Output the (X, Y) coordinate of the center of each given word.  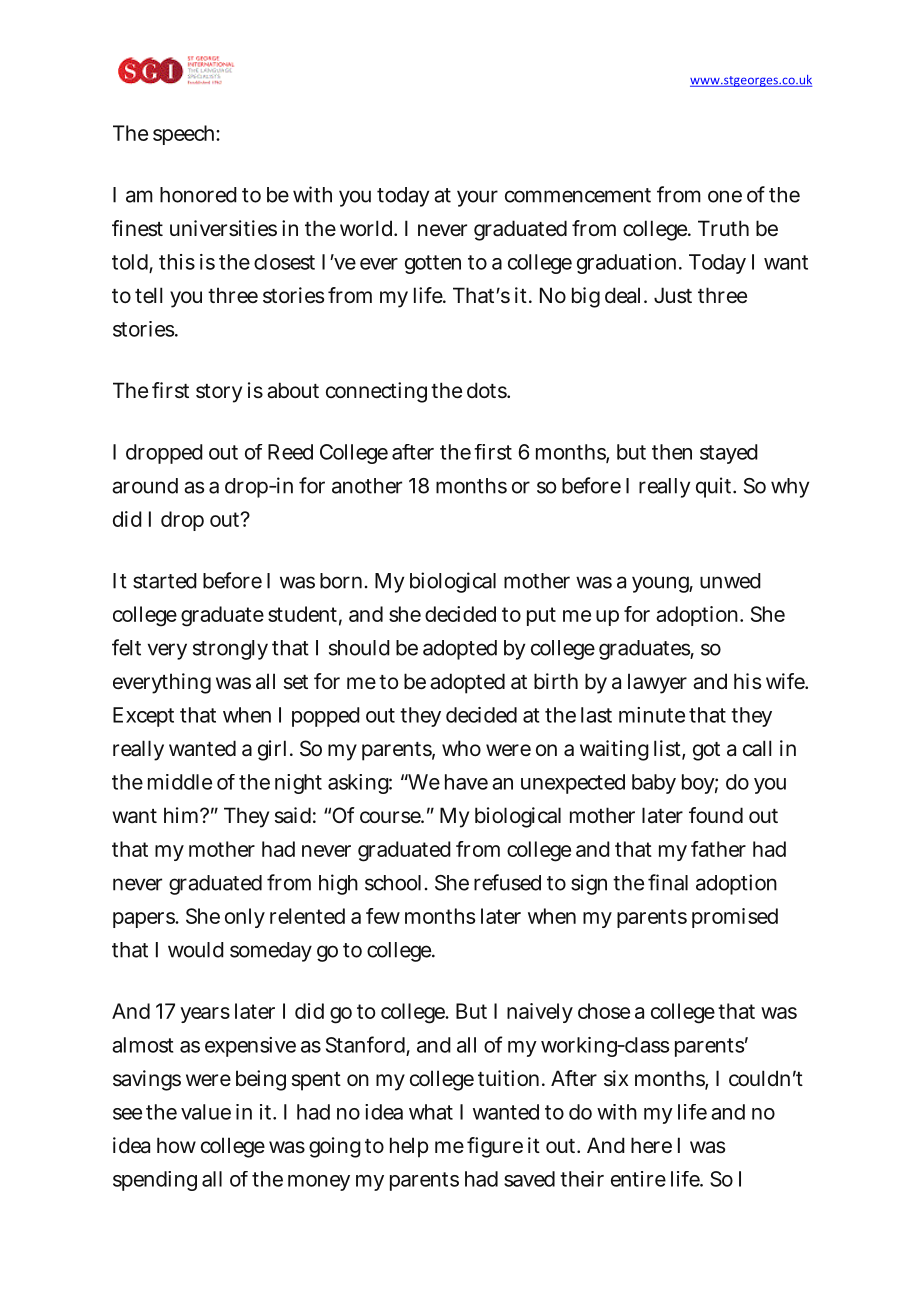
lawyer (657, 683)
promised (735, 918)
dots (487, 390)
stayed (729, 454)
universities (223, 228)
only (245, 918)
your (477, 198)
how (176, 1145)
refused (507, 882)
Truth (723, 228)
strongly (230, 650)
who (461, 748)
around (145, 486)
